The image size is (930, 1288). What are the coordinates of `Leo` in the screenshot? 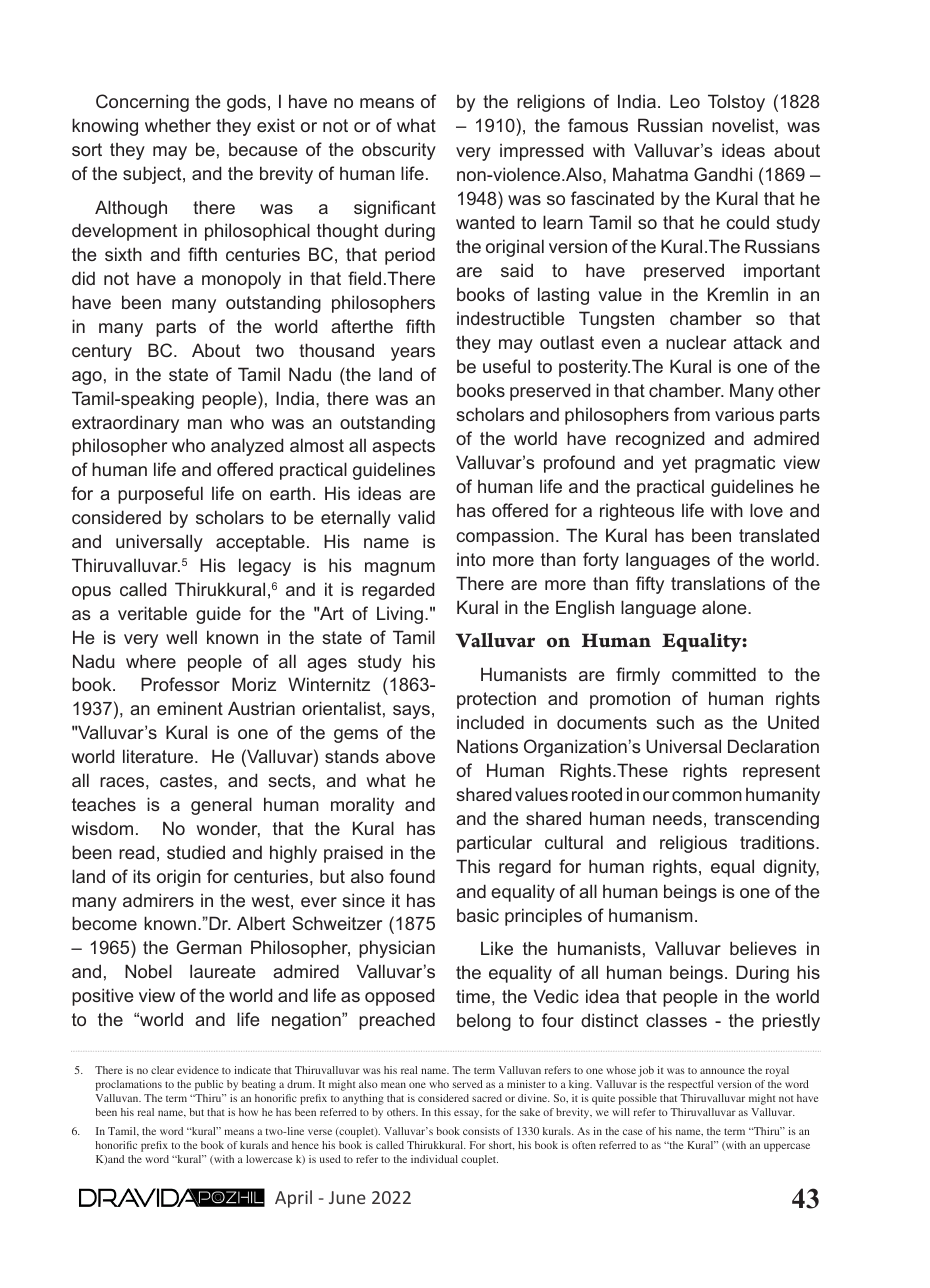 It's located at (685, 101).
